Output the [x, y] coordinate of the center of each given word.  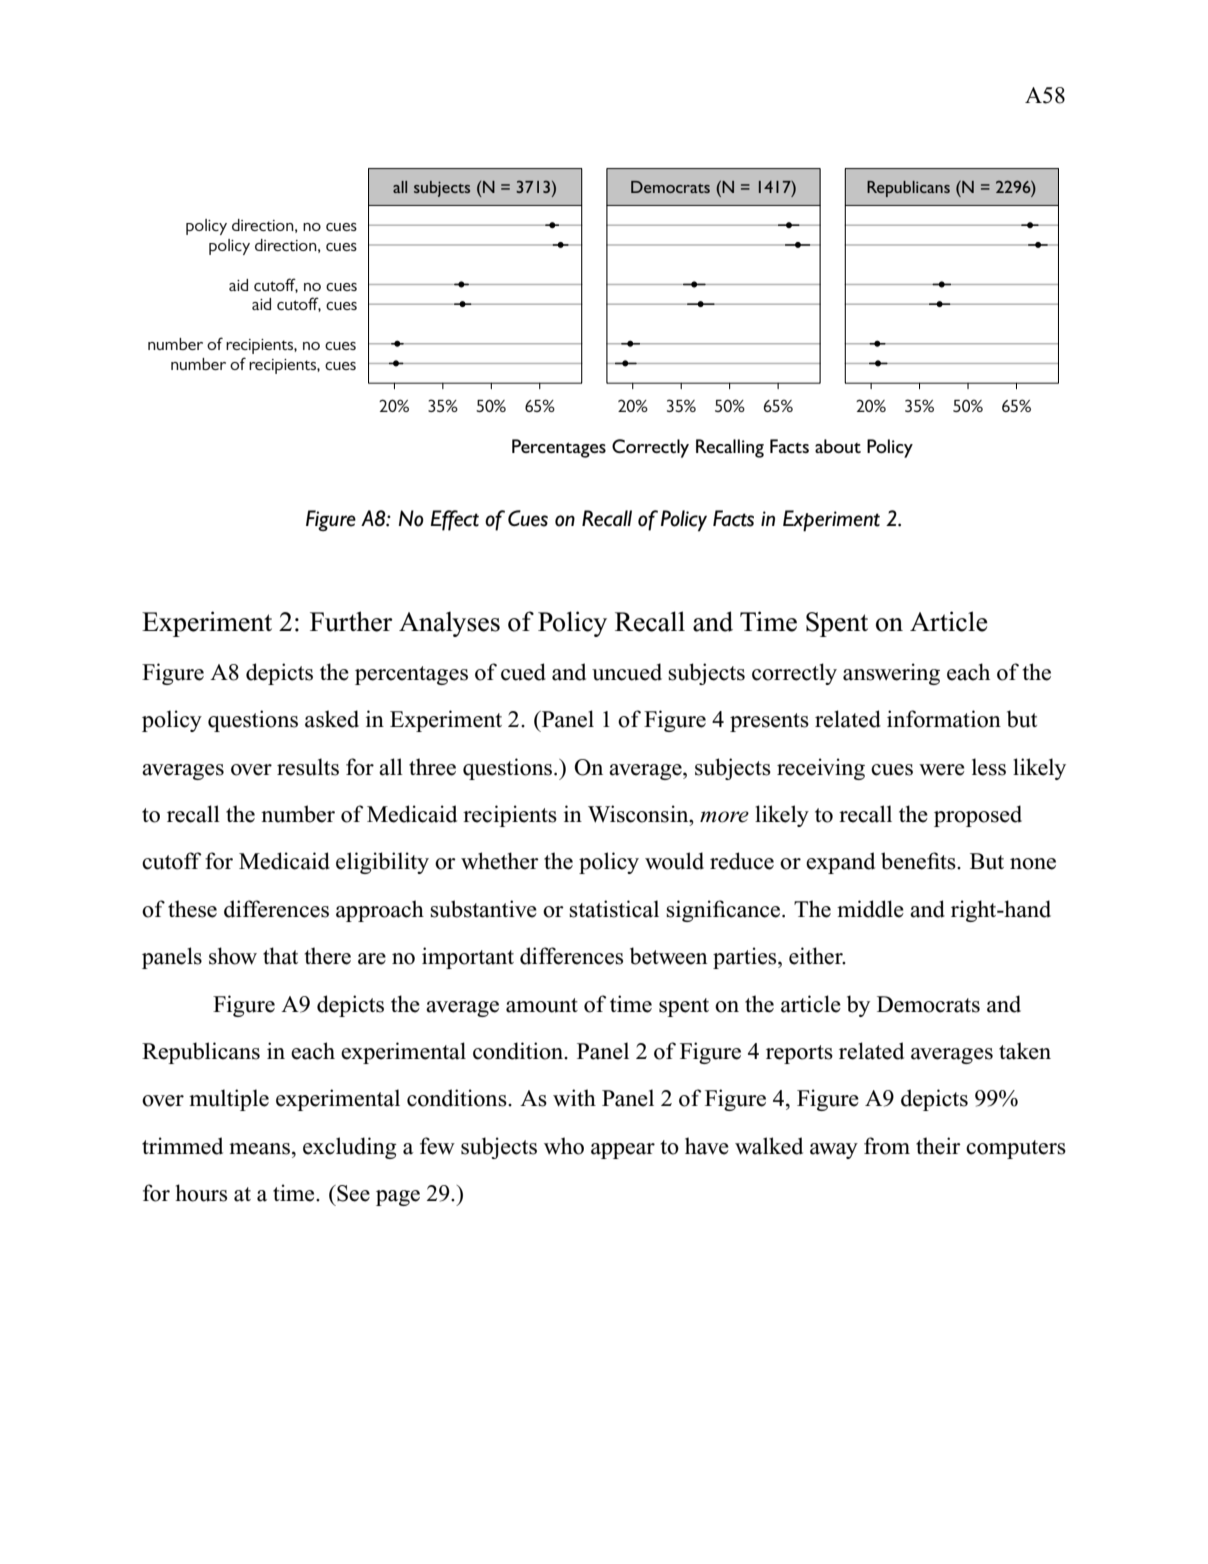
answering [891, 674]
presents [769, 722]
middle [870, 909]
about [838, 446]
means [259, 1149]
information [944, 719]
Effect [454, 520]
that [280, 956]
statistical [614, 909]
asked [332, 719]
